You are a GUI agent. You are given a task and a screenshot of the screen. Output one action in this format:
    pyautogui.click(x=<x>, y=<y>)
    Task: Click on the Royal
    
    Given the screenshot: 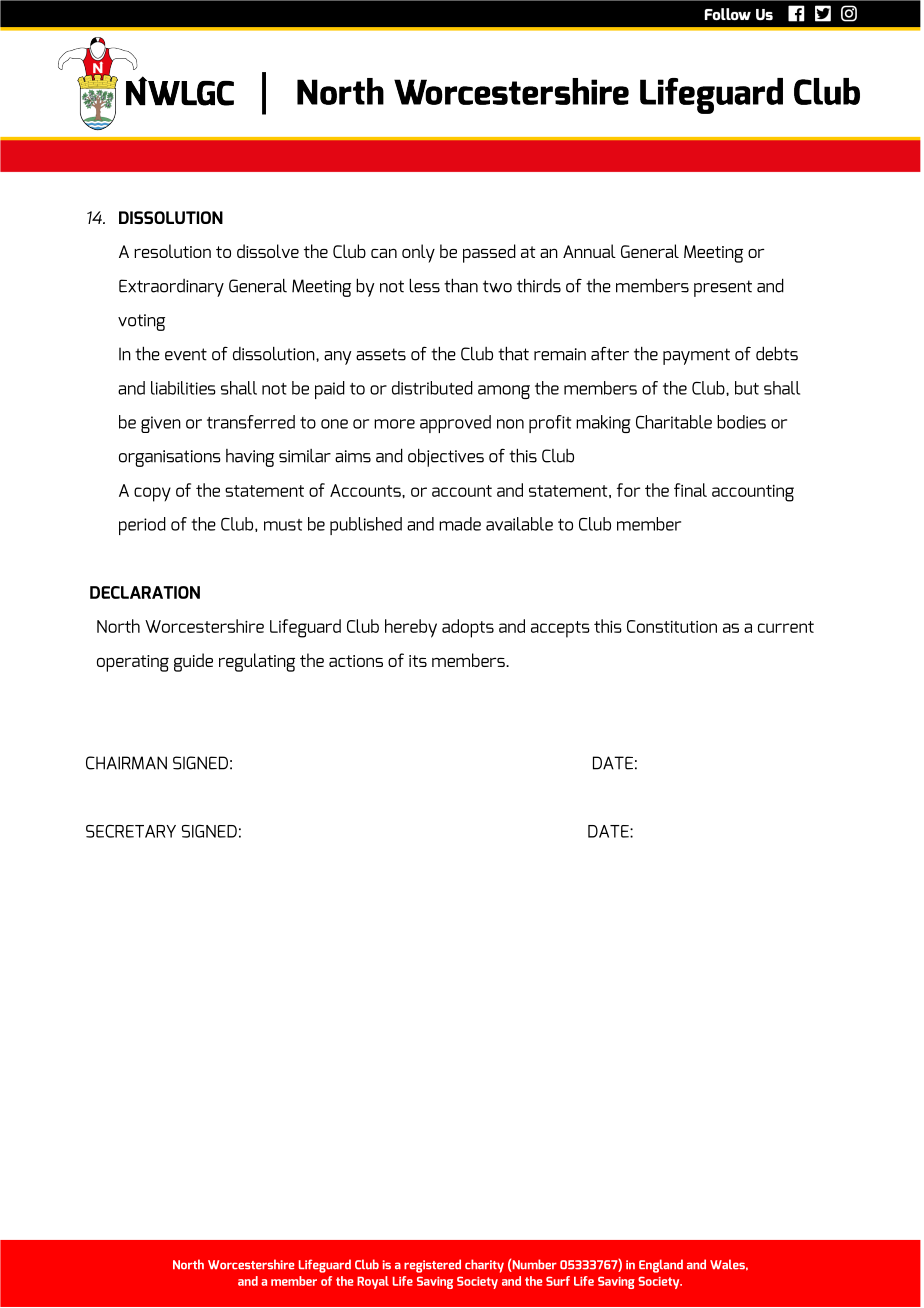 What is the action you would take?
    pyautogui.click(x=373, y=1282)
